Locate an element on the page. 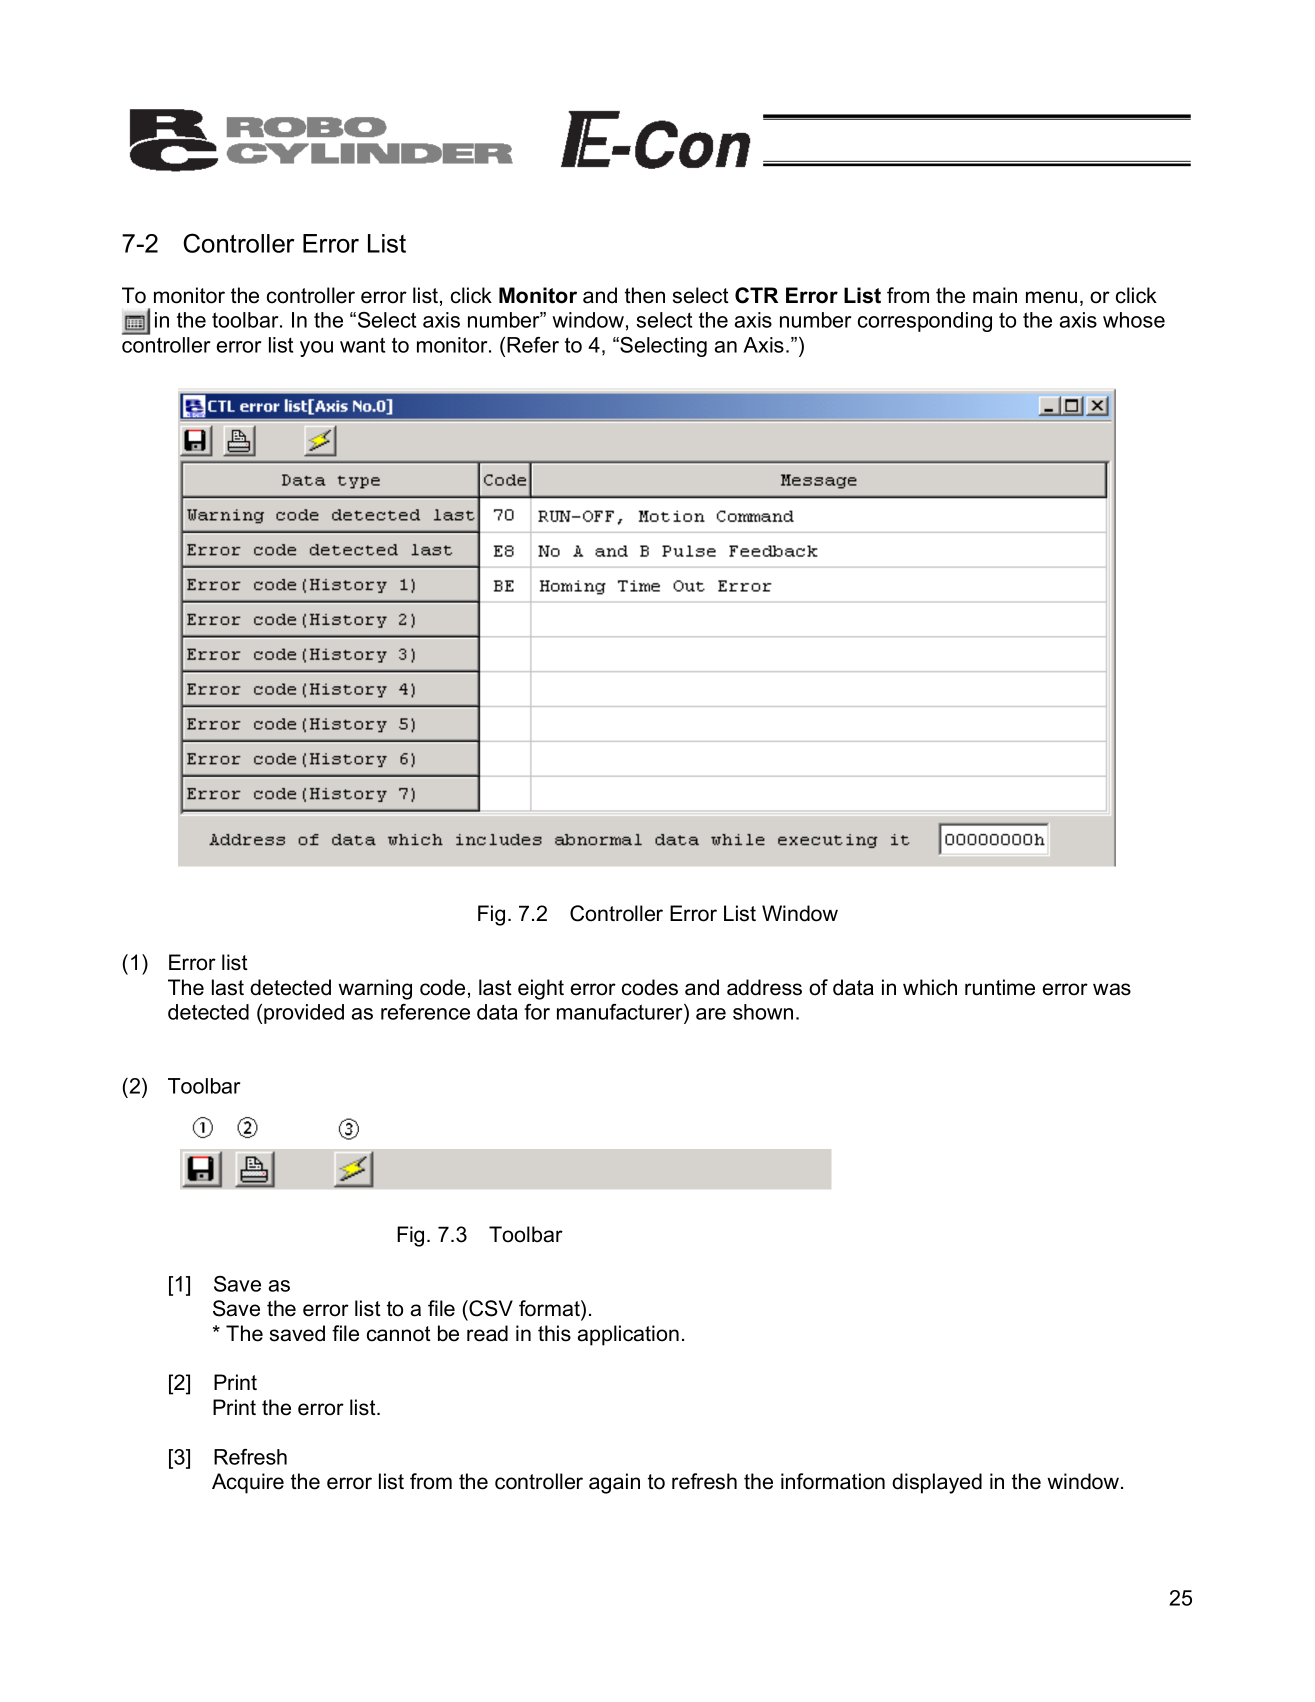 The width and height of the document is (1315, 1702). CTR is located at coordinates (756, 295).
